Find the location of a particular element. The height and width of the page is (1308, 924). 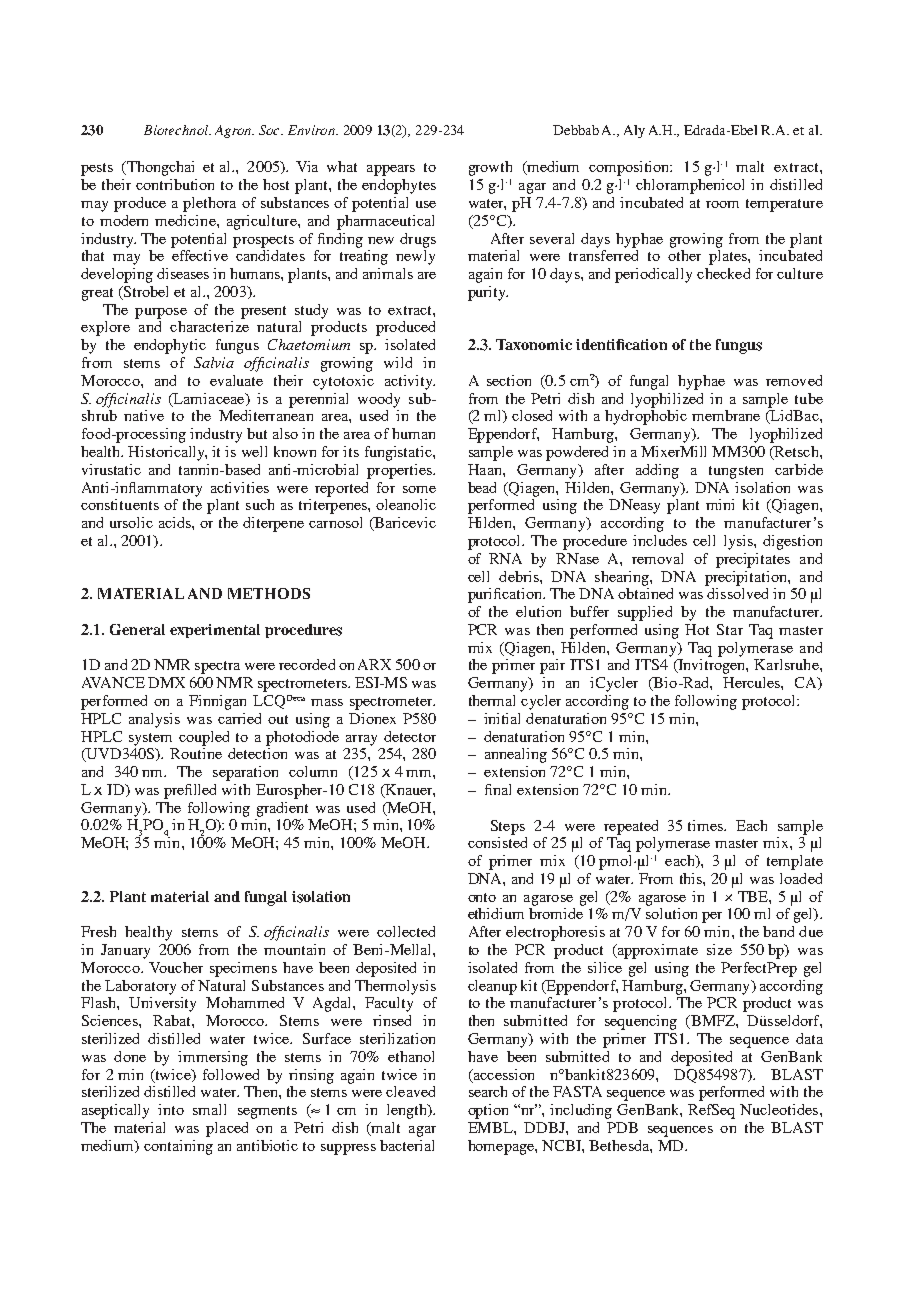

GROWTH is located at coordinates (490, 168).
